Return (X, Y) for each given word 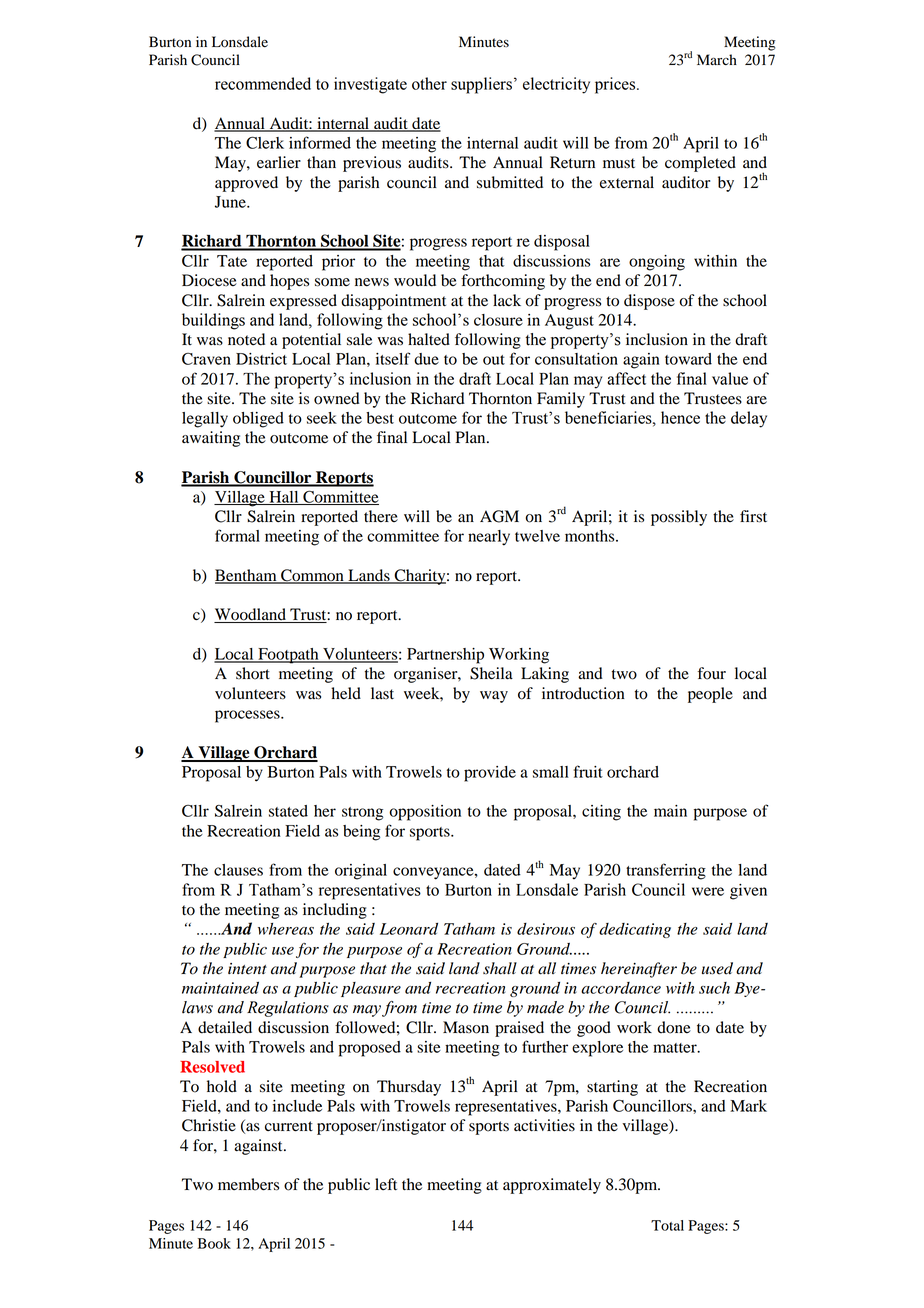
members (248, 1184)
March (717, 59)
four (712, 673)
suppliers (481, 85)
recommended (263, 83)
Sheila (491, 673)
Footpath (288, 656)
